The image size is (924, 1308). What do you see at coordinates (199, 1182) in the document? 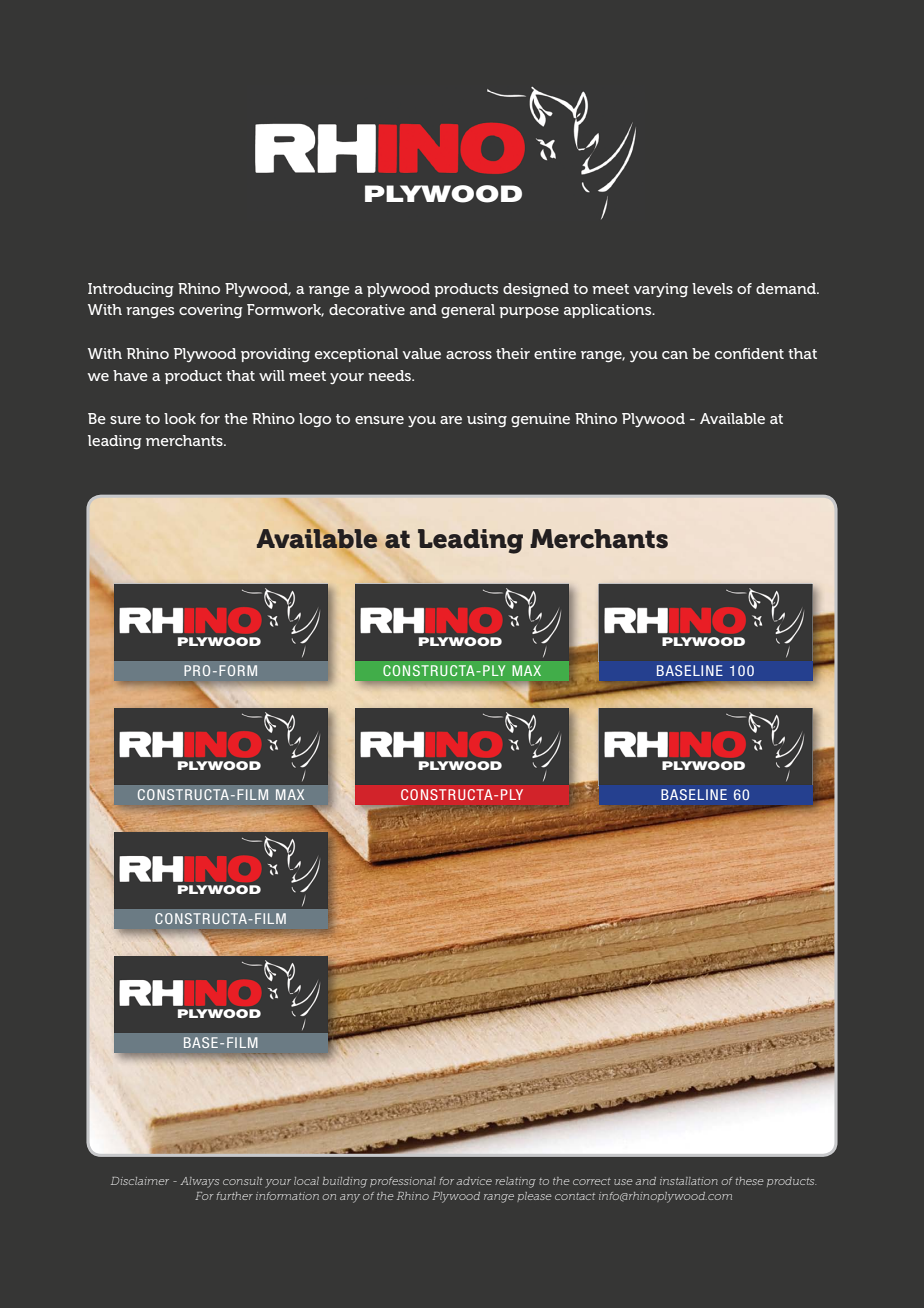
I see `Always` at bounding box center [199, 1182].
